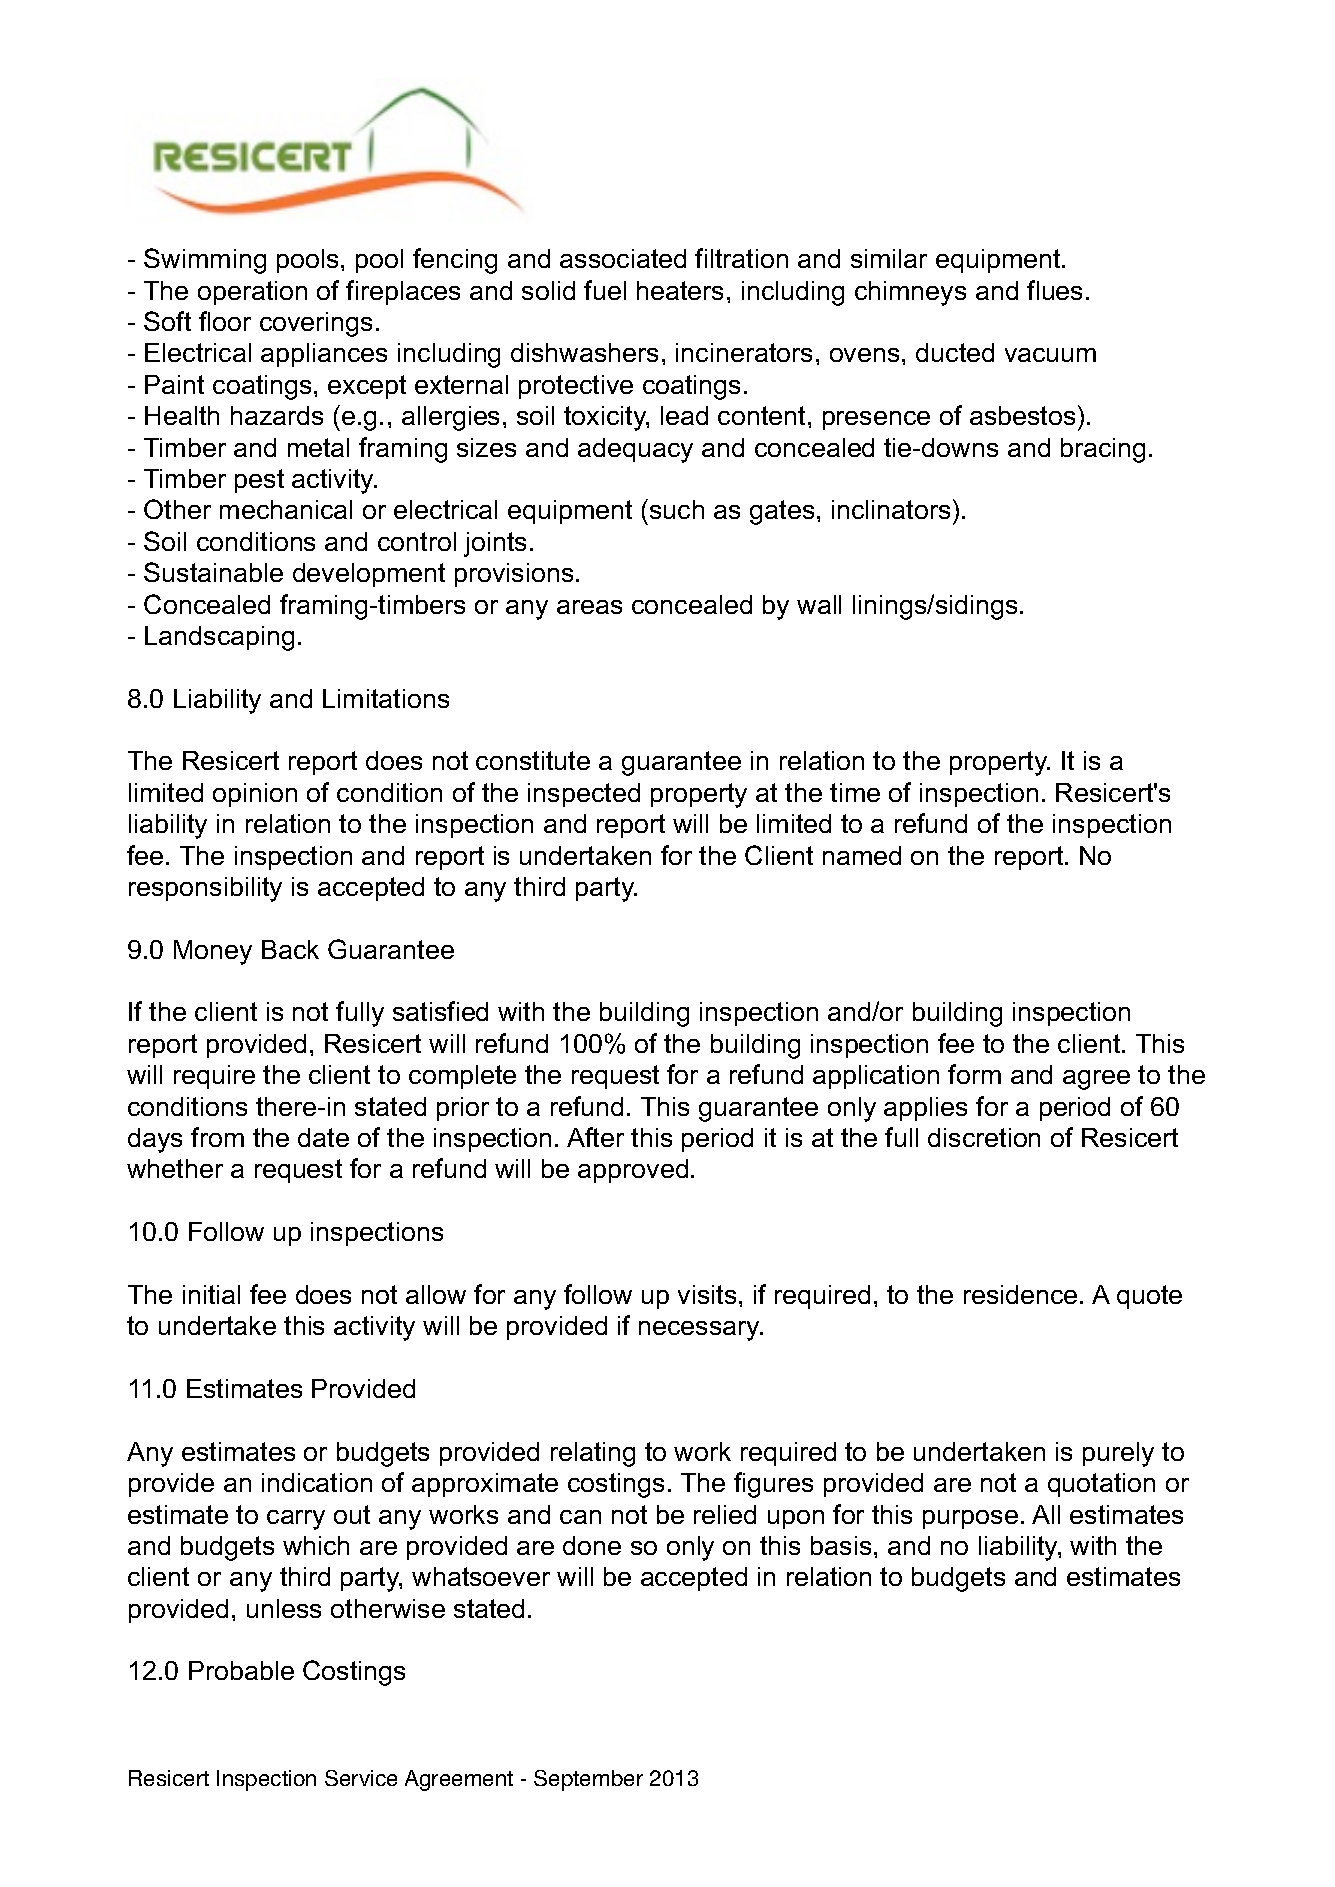 This page has height=1887, width=1335. I want to click on form, so click(974, 1074).
